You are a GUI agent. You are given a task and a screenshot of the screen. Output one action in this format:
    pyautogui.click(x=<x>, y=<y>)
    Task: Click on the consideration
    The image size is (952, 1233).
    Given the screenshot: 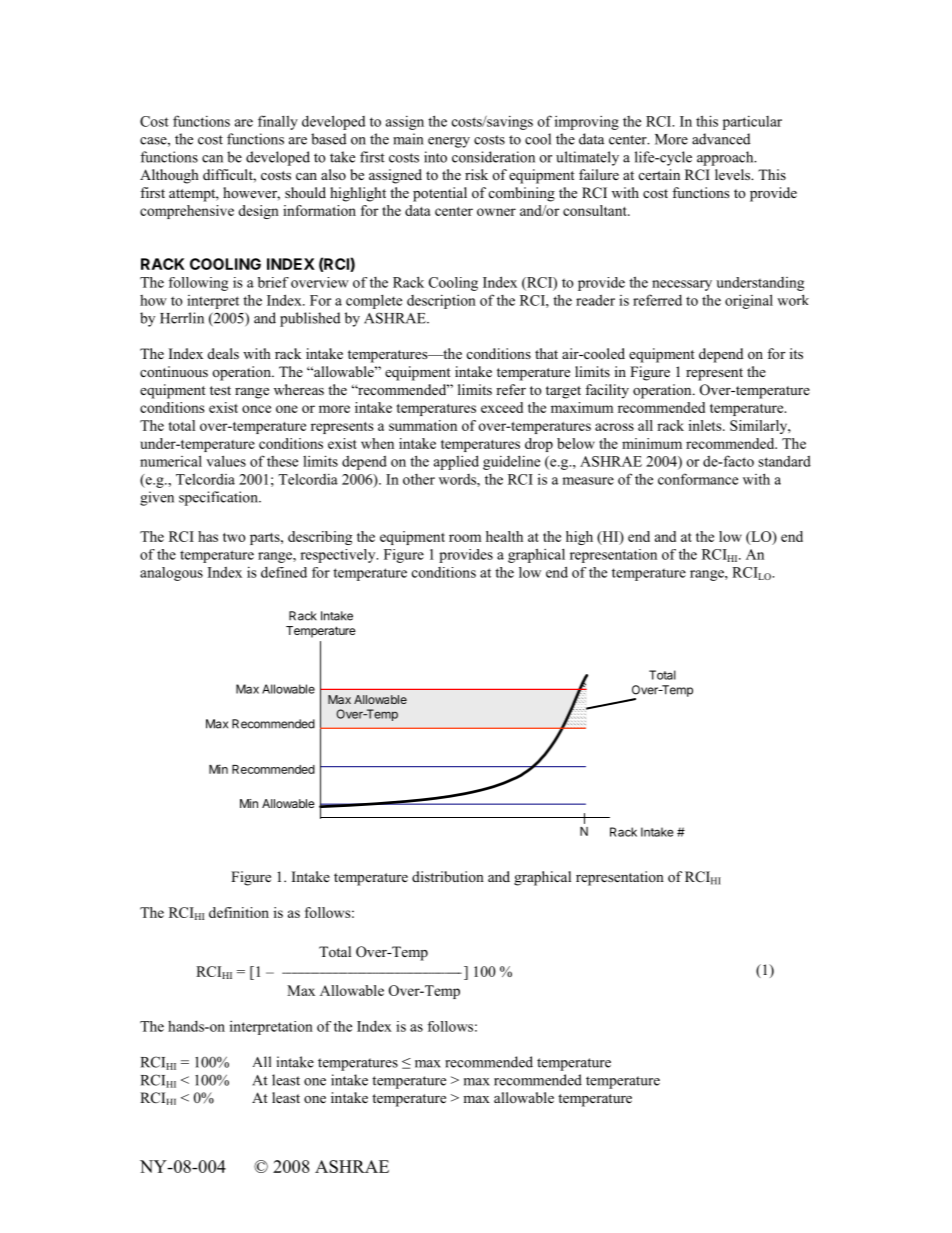 What is the action you would take?
    pyautogui.click(x=493, y=157)
